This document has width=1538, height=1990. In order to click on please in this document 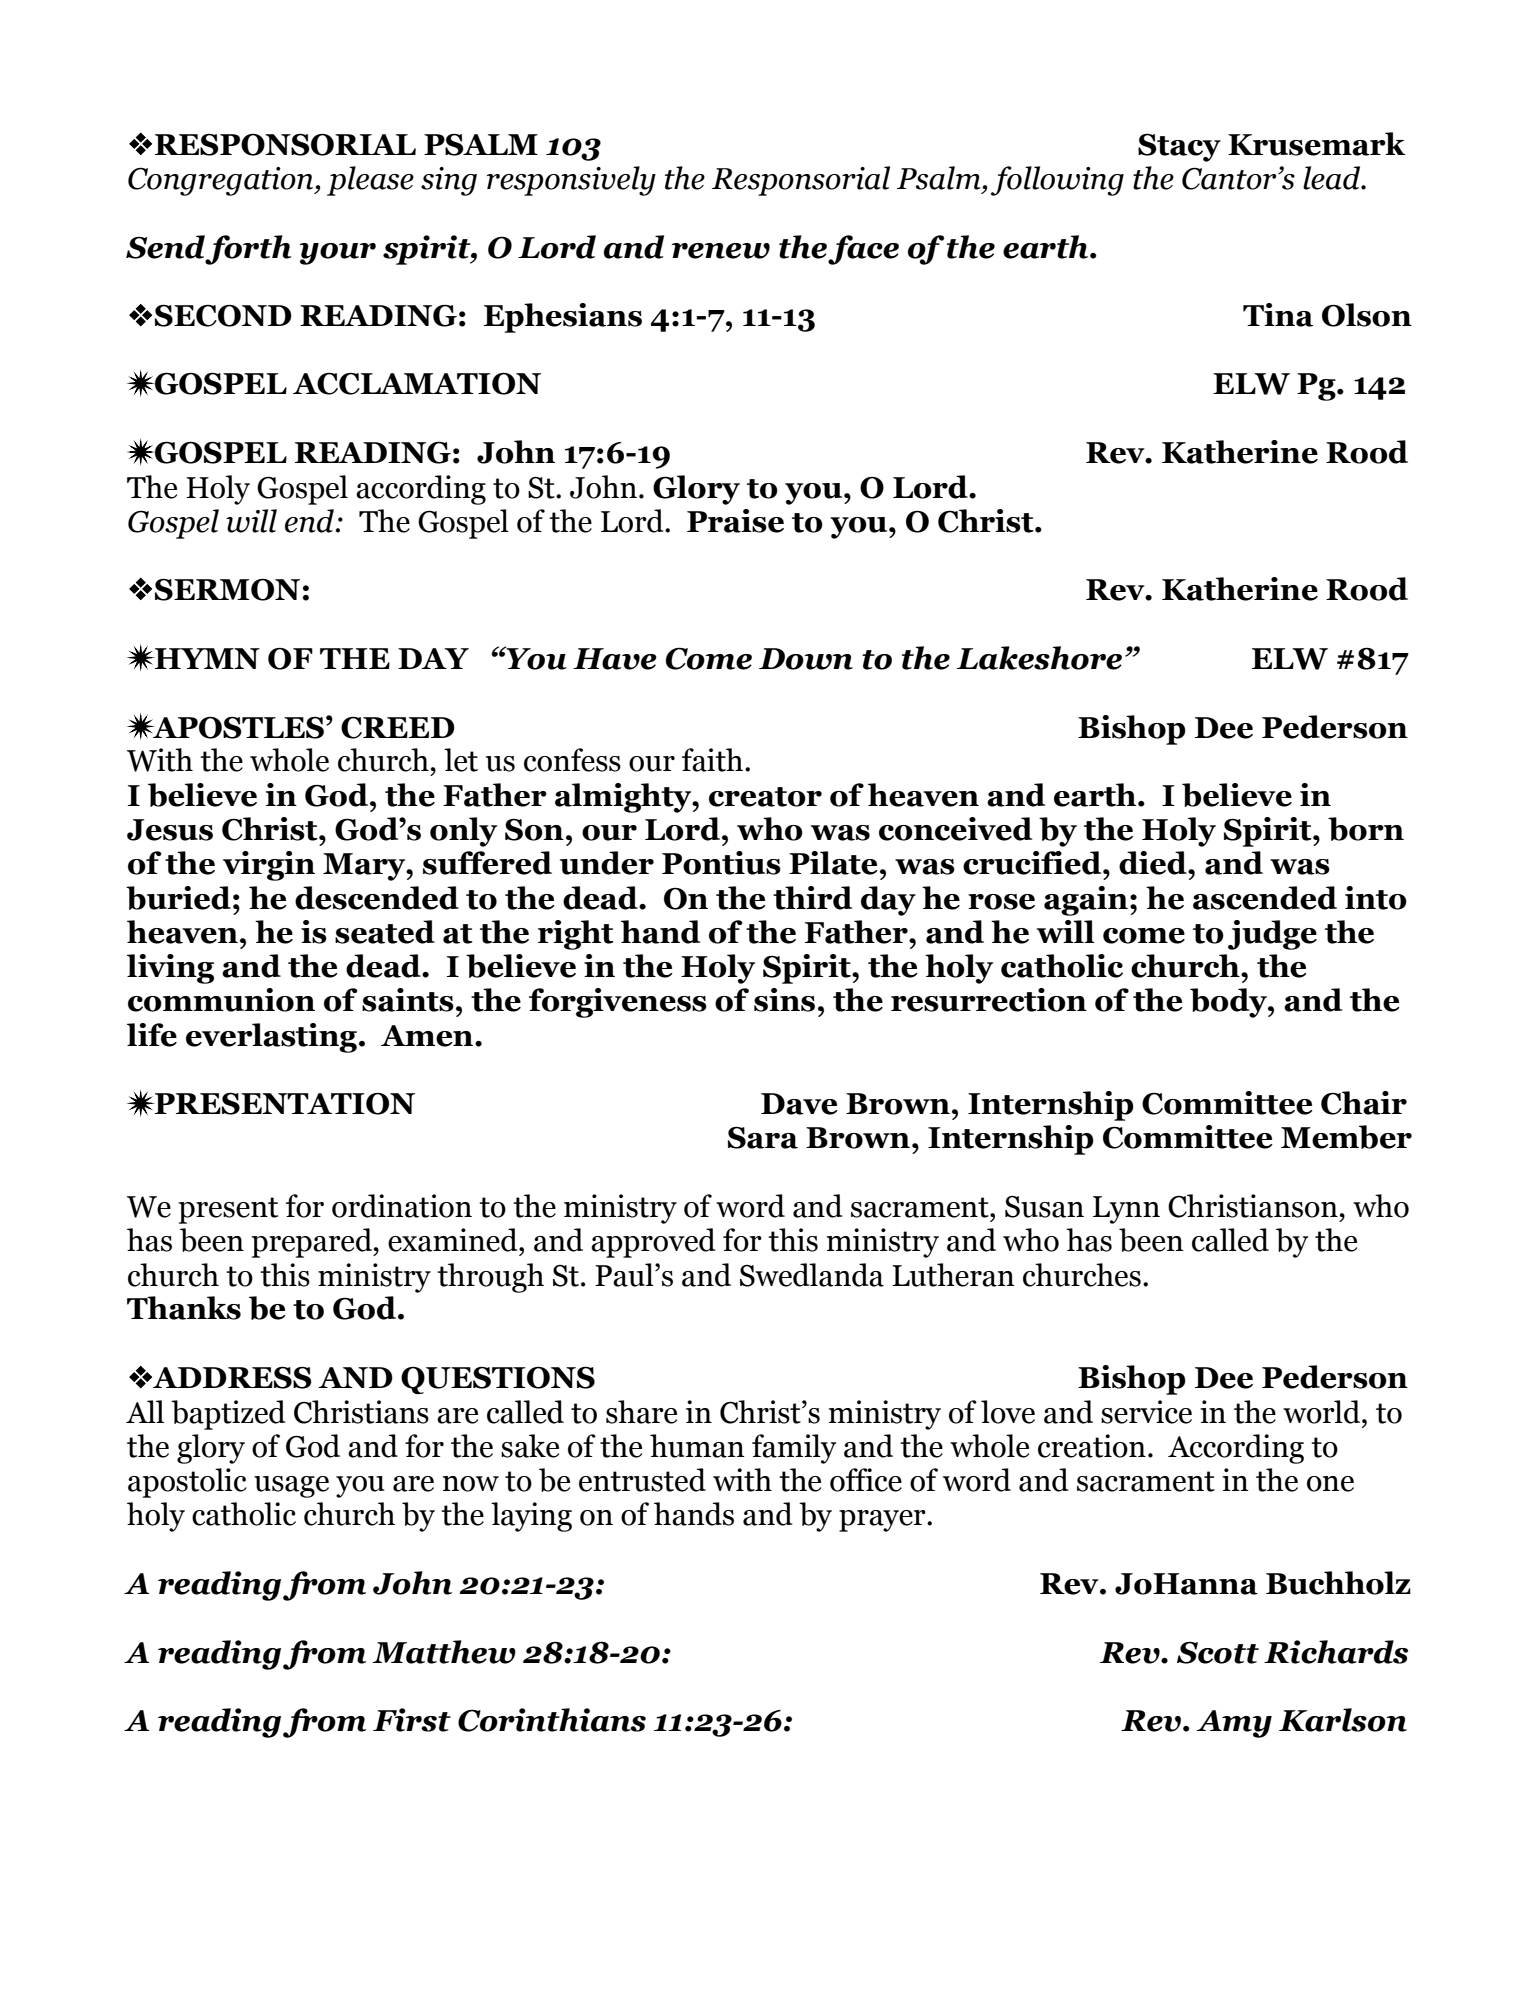, I will do `click(370, 181)`.
